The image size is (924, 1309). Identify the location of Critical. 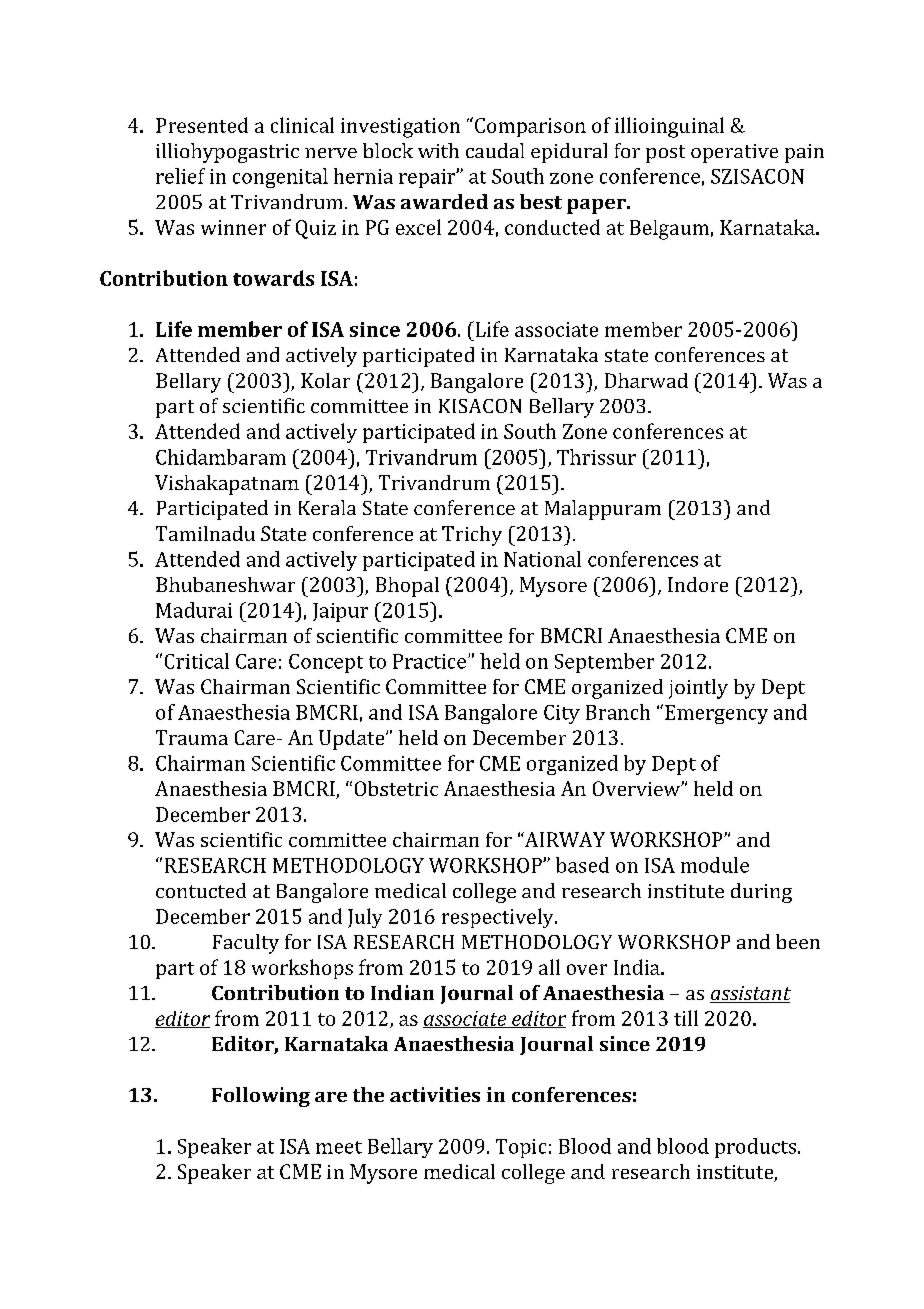
(197, 661).
